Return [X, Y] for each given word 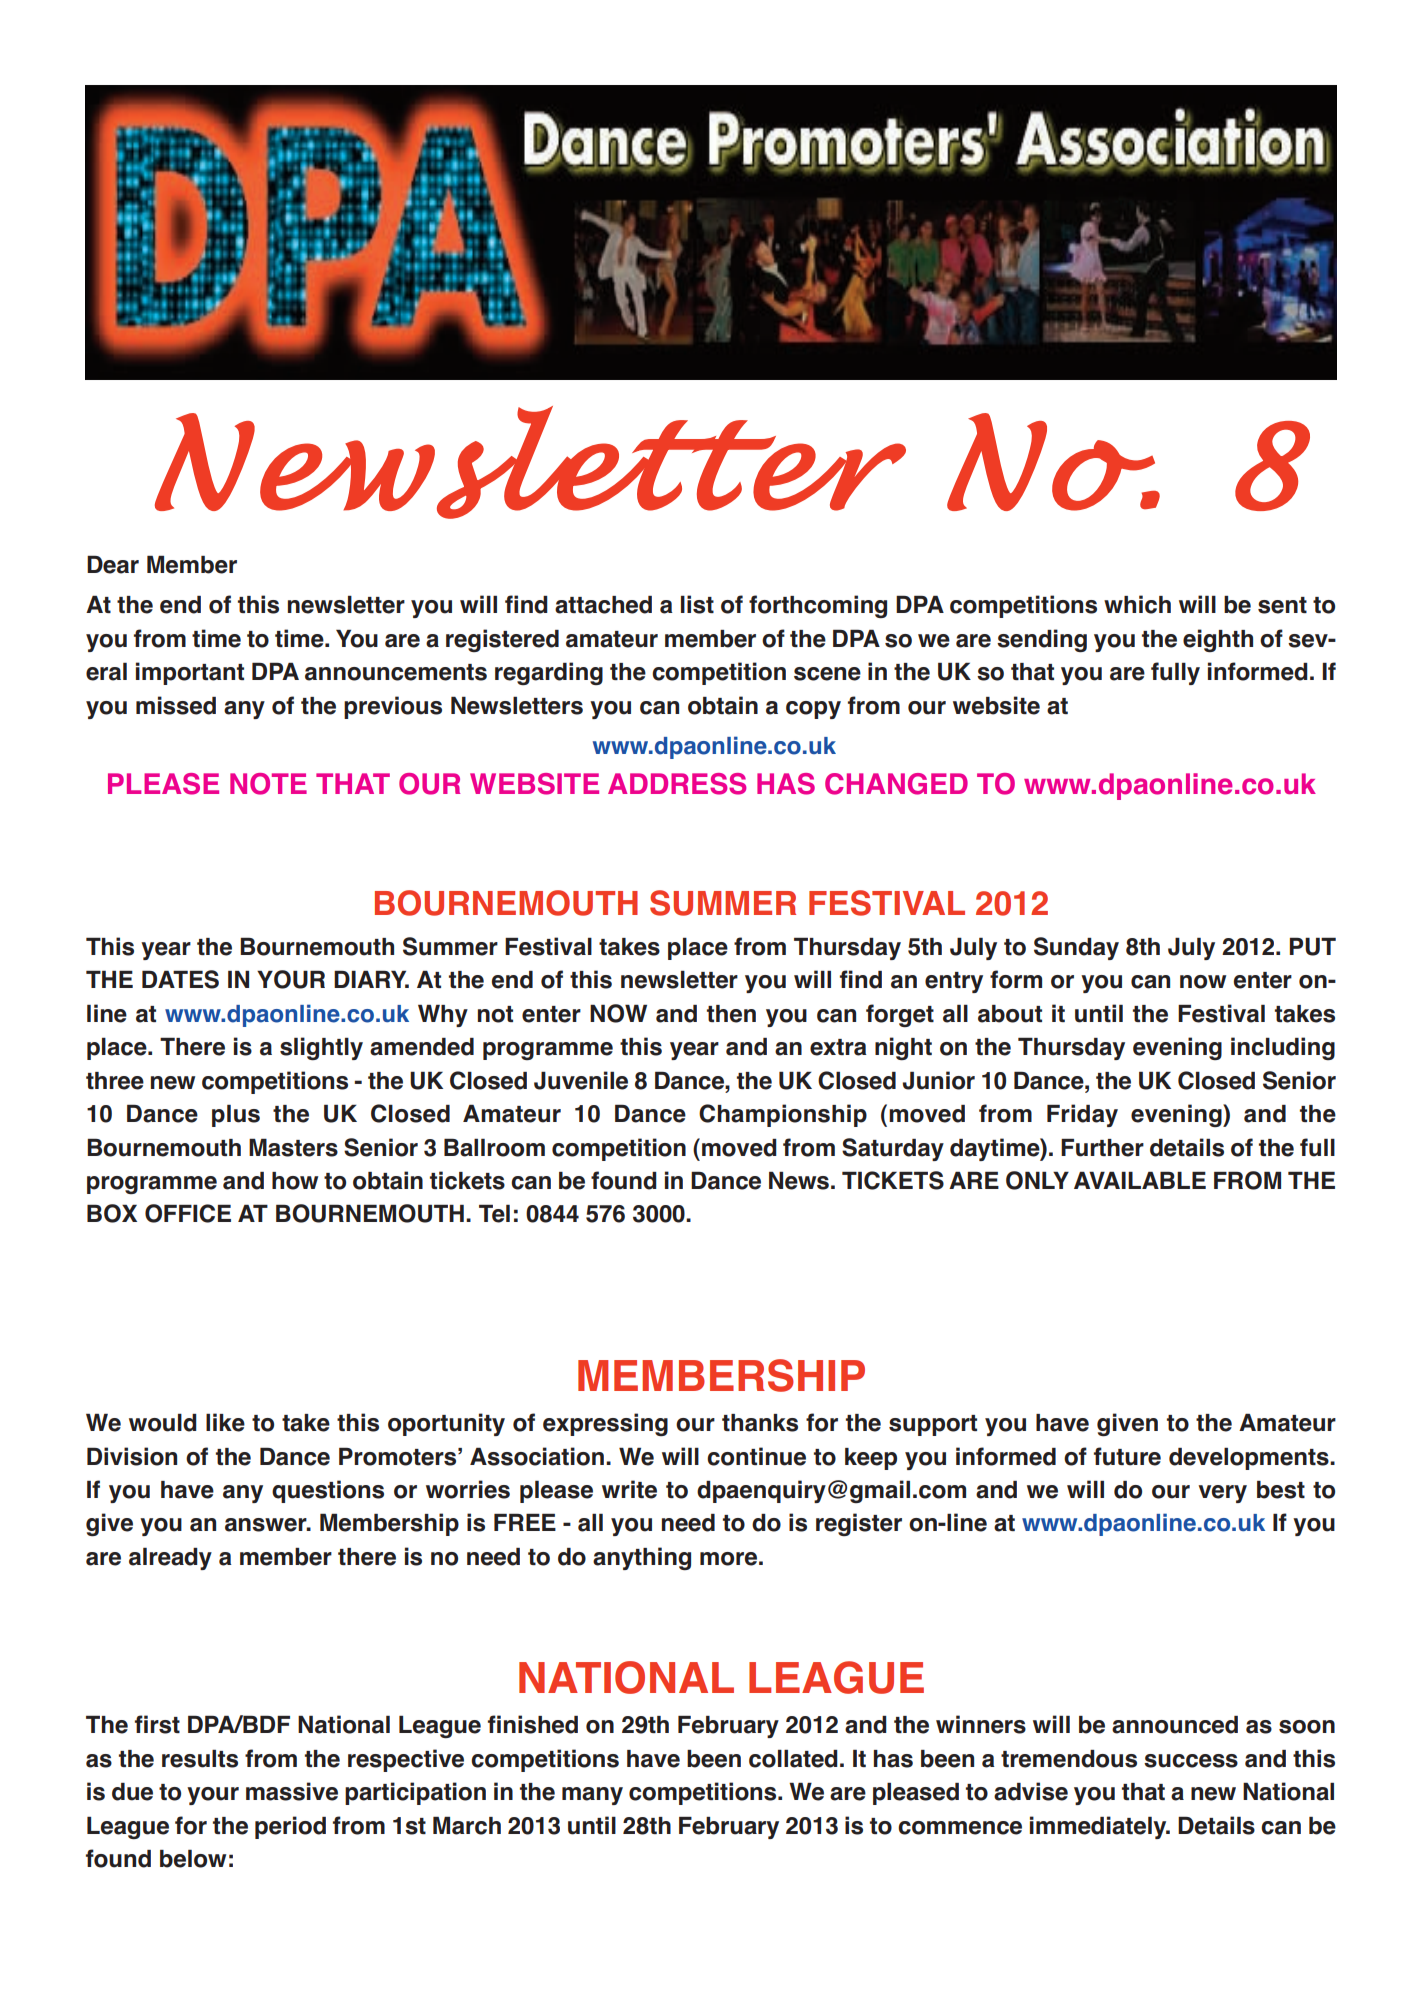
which [1137, 604]
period [290, 1827]
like [225, 1422]
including [1283, 1048]
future [1127, 1456]
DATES [180, 979]
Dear [113, 564]
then [731, 1014]
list [697, 604]
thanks [760, 1423]
